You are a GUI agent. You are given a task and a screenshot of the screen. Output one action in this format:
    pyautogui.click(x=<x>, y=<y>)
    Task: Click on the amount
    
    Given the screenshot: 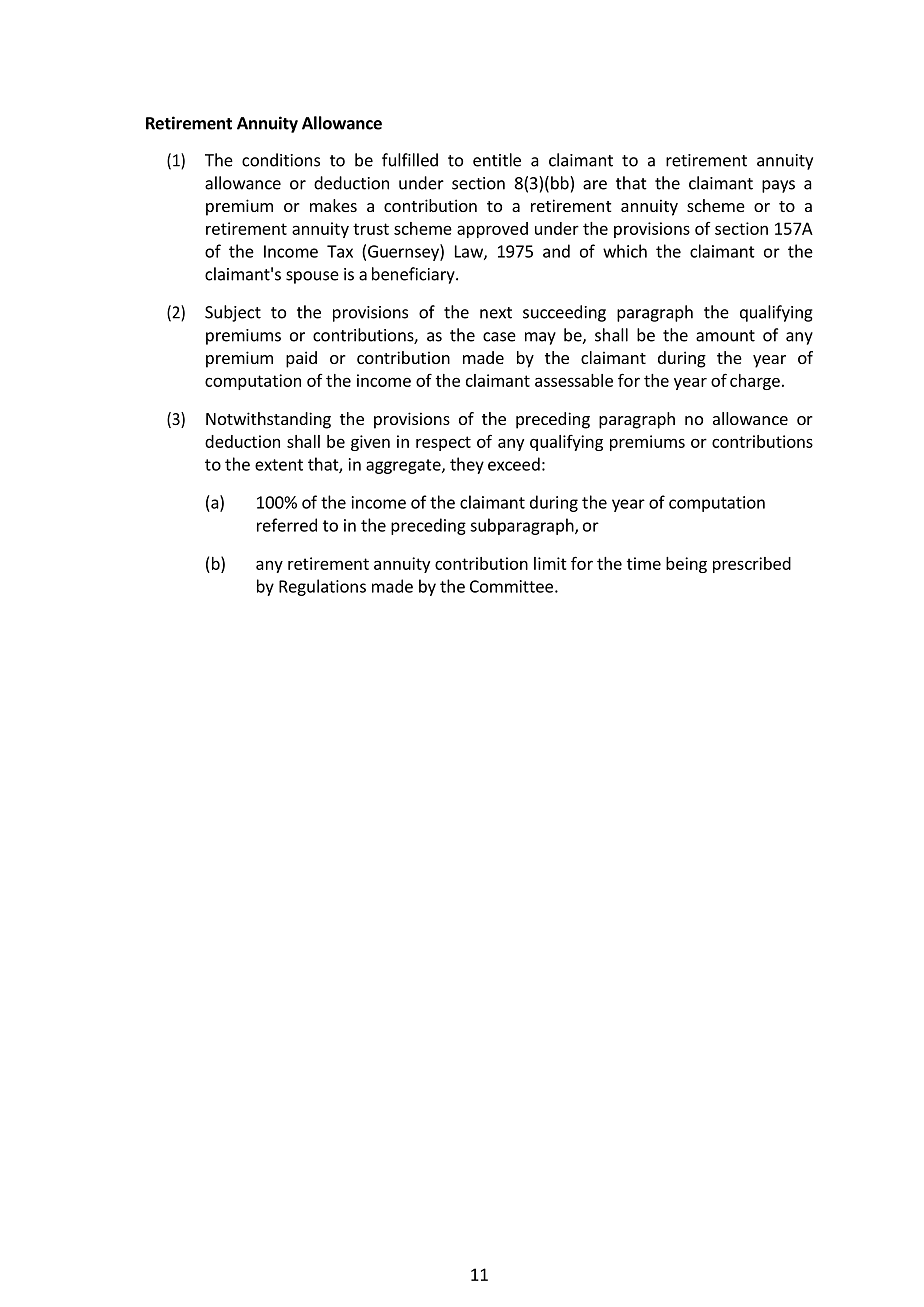 What is the action you would take?
    pyautogui.click(x=725, y=336)
